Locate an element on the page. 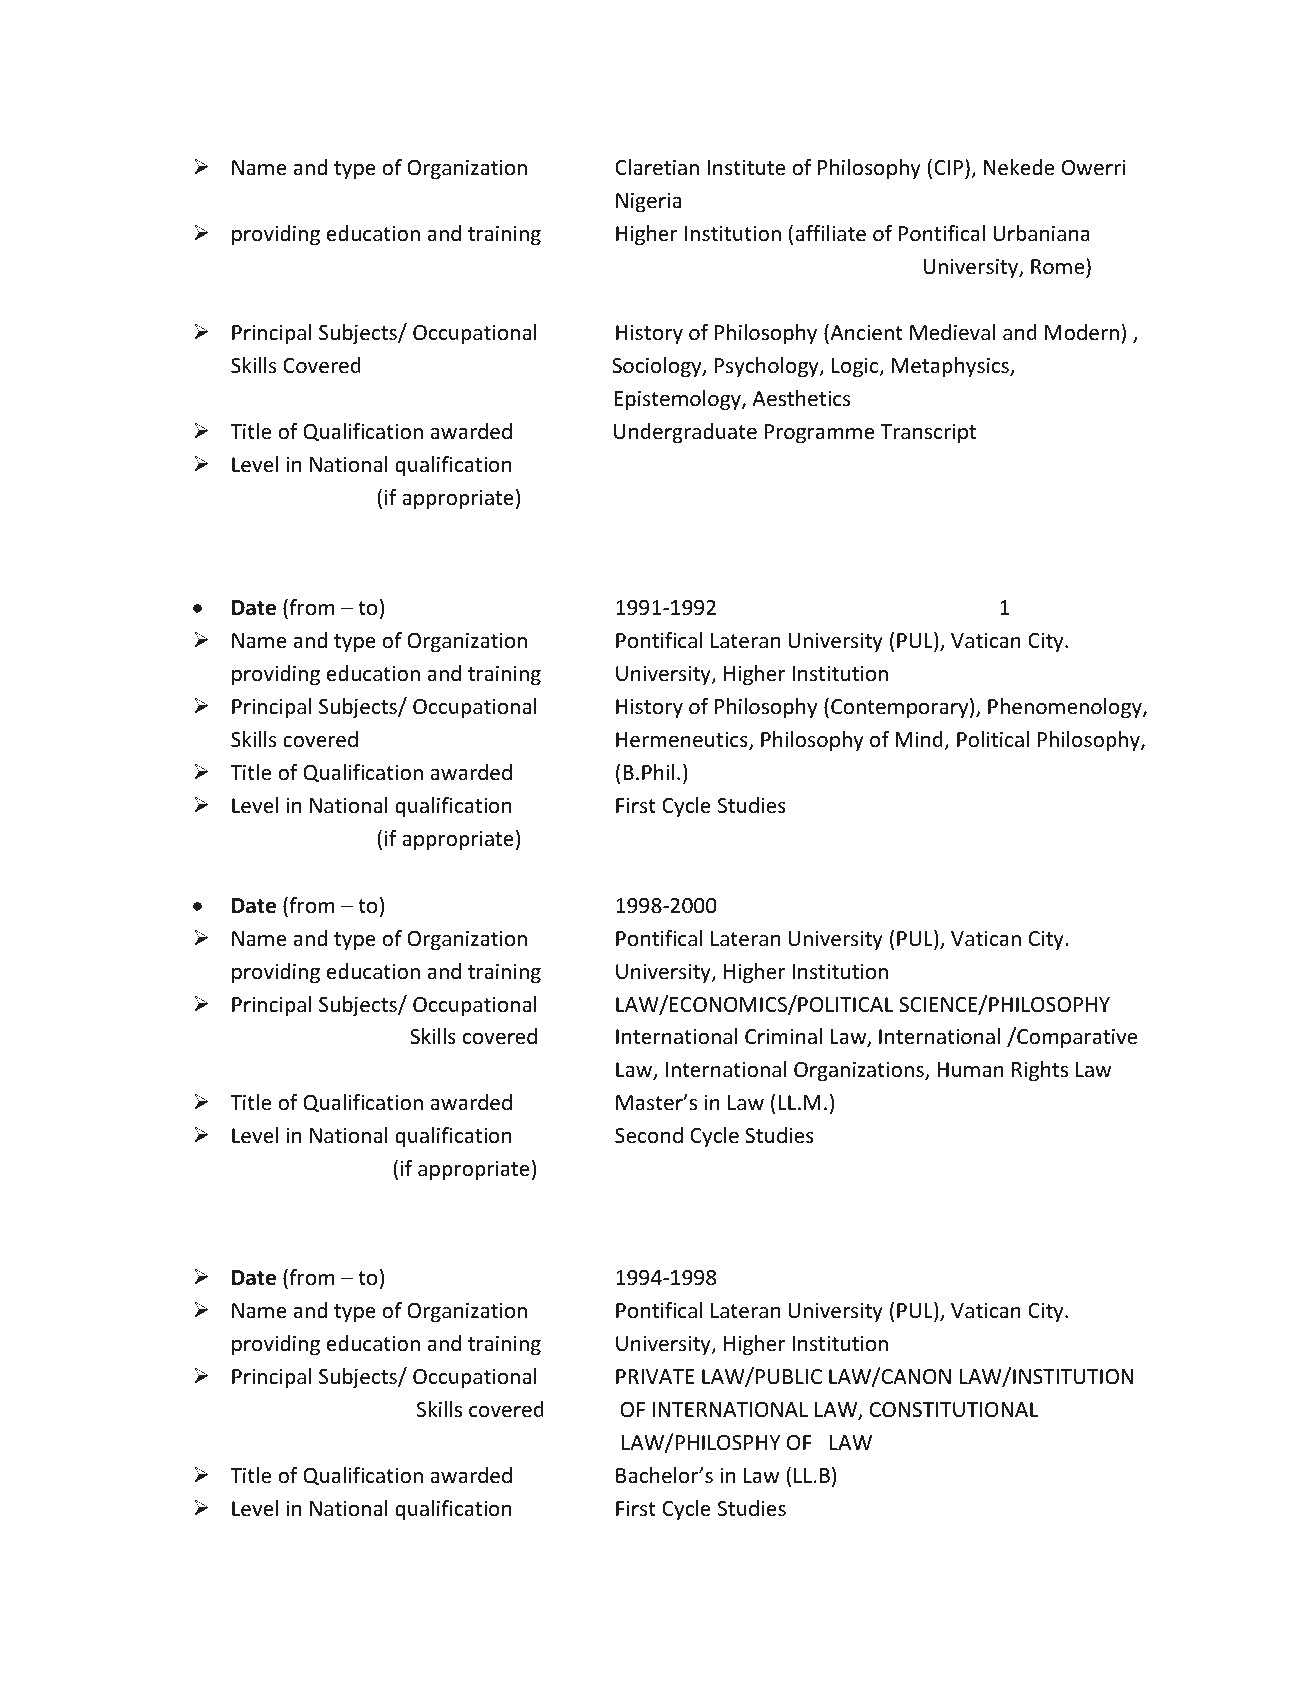 The height and width of the page is (1690, 1306). affiliate is located at coordinates (830, 233).
